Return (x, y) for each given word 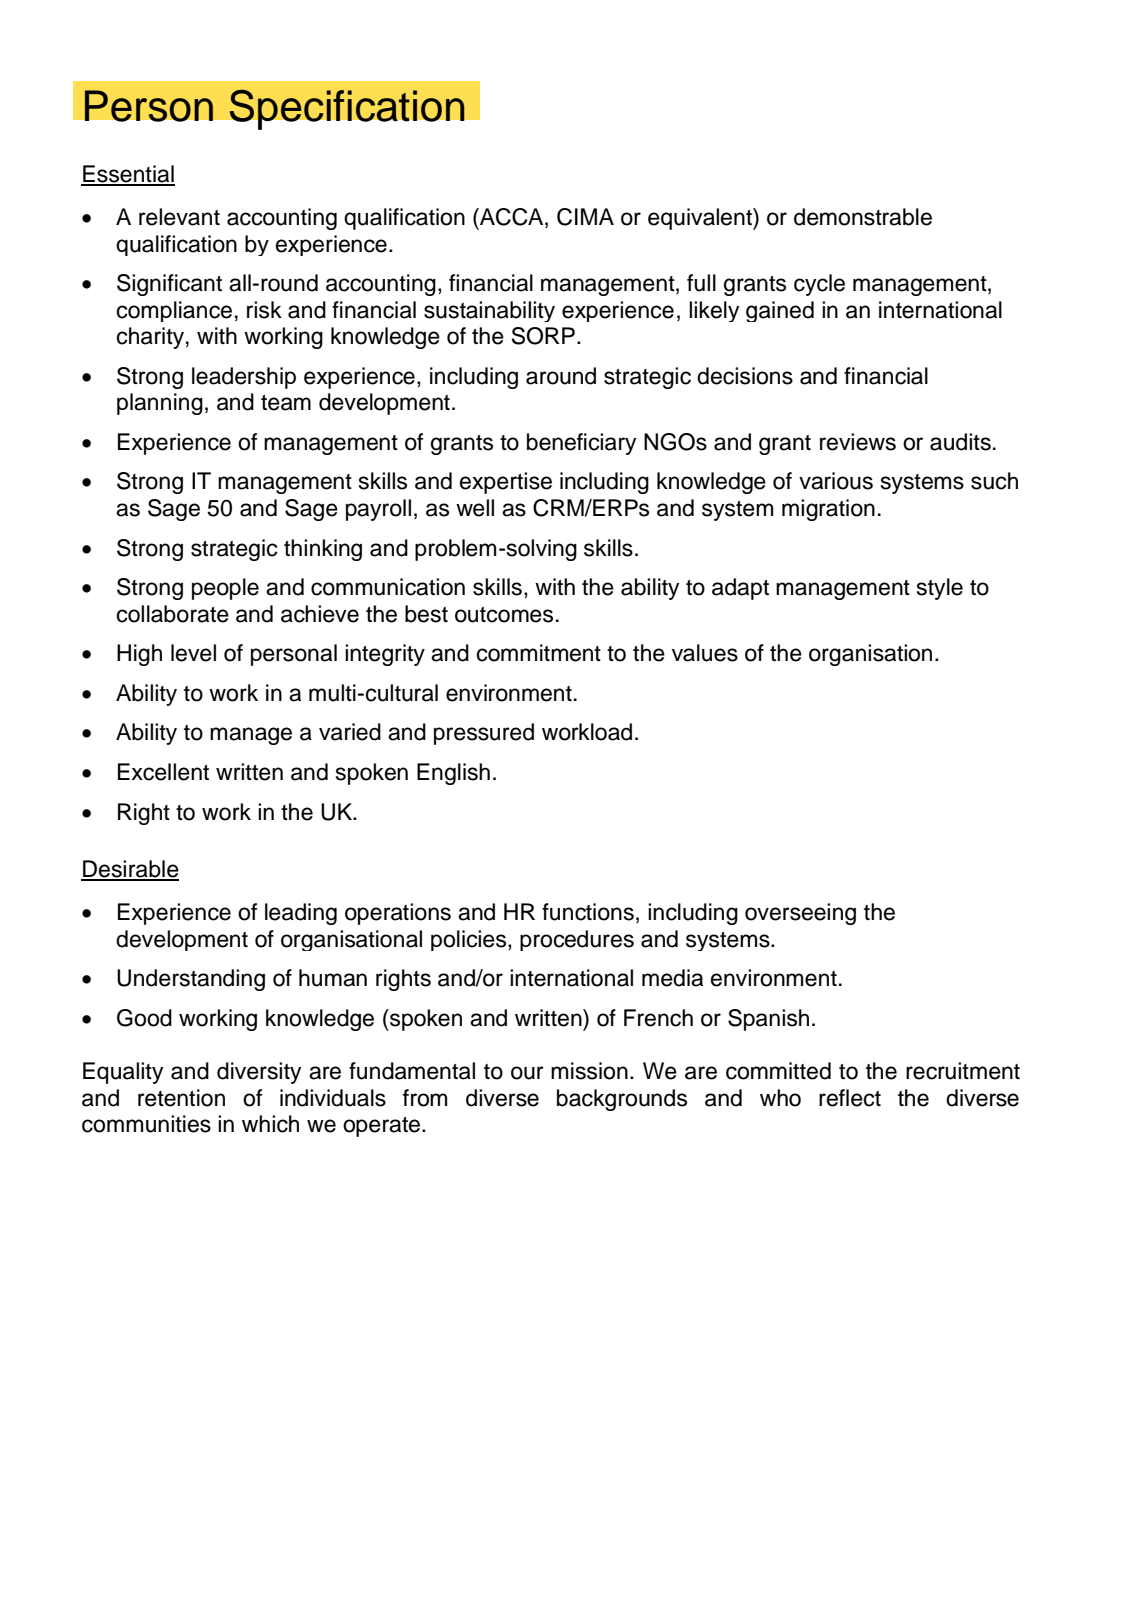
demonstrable (863, 217)
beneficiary (581, 444)
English (453, 774)
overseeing (800, 914)
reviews (858, 442)
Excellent (163, 772)
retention (181, 1098)
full (701, 283)
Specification (347, 109)
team (286, 403)
